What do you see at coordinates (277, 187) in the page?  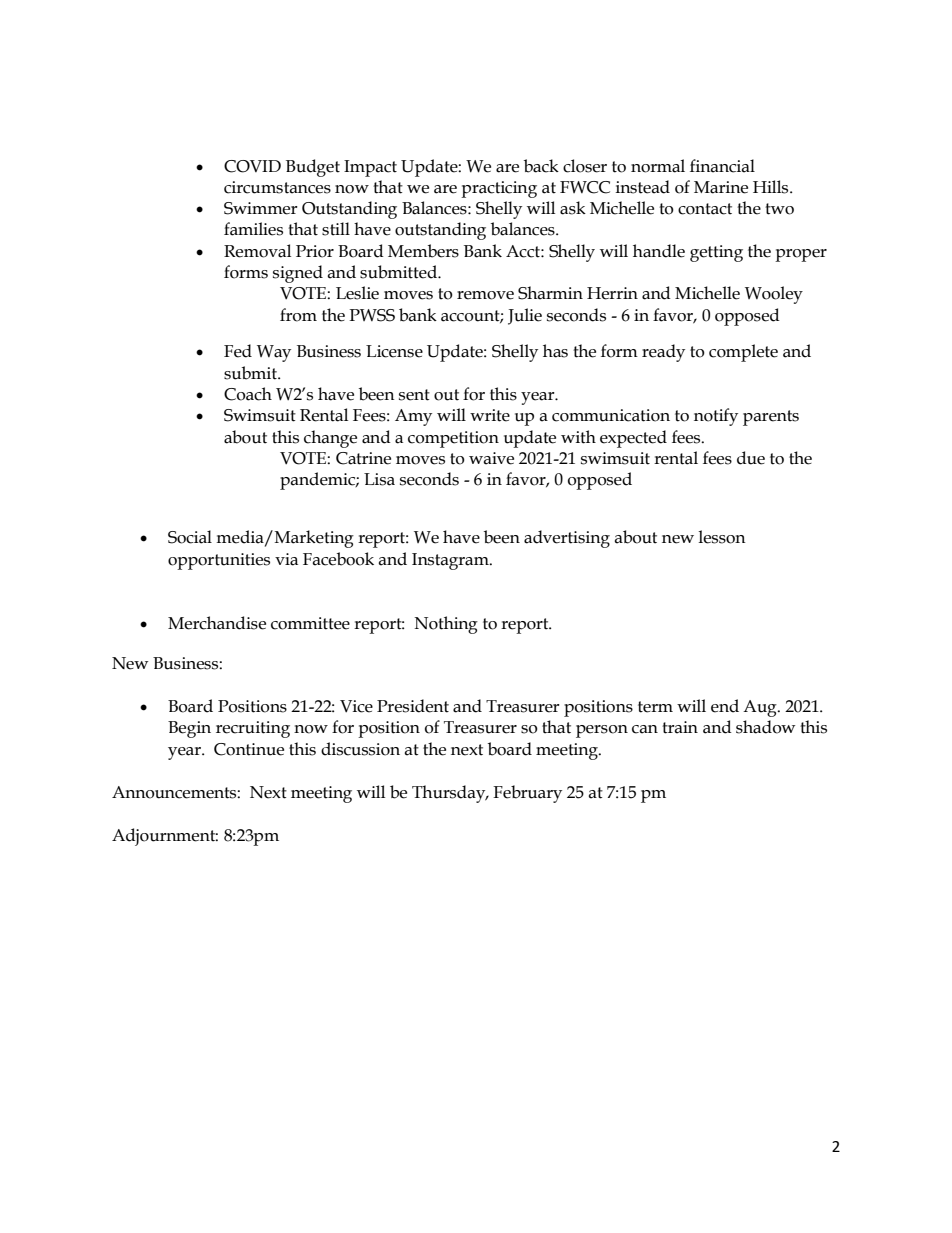 I see `circumstances` at bounding box center [277, 187].
